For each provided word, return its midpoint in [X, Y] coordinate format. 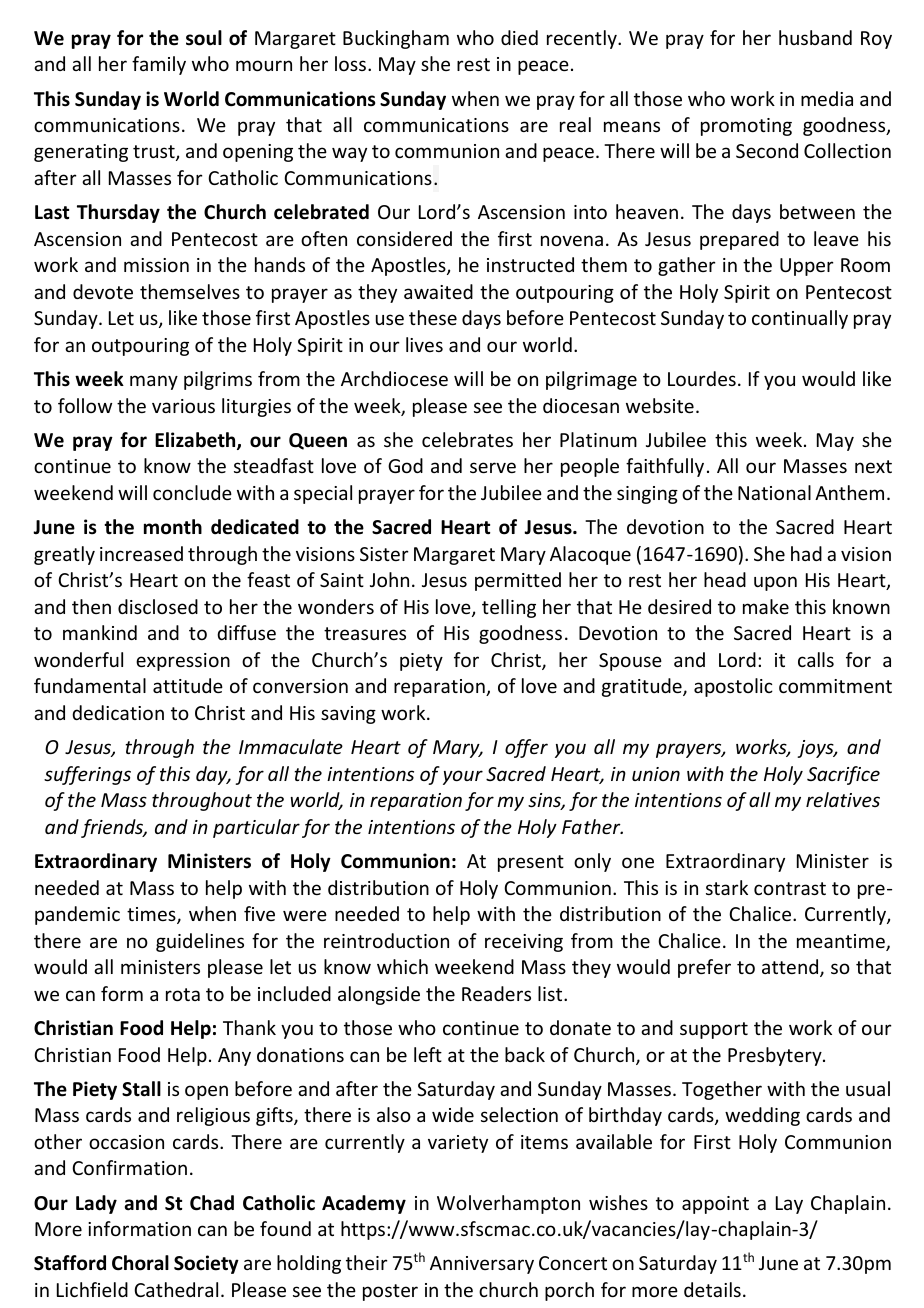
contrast [790, 888]
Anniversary [482, 1265]
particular [256, 828]
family [159, 65]
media [827, 98]
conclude [192, 492]
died [519, 37]
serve [493, 467]
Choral [140, 1263]
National [774, 492]
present [531, 863]
